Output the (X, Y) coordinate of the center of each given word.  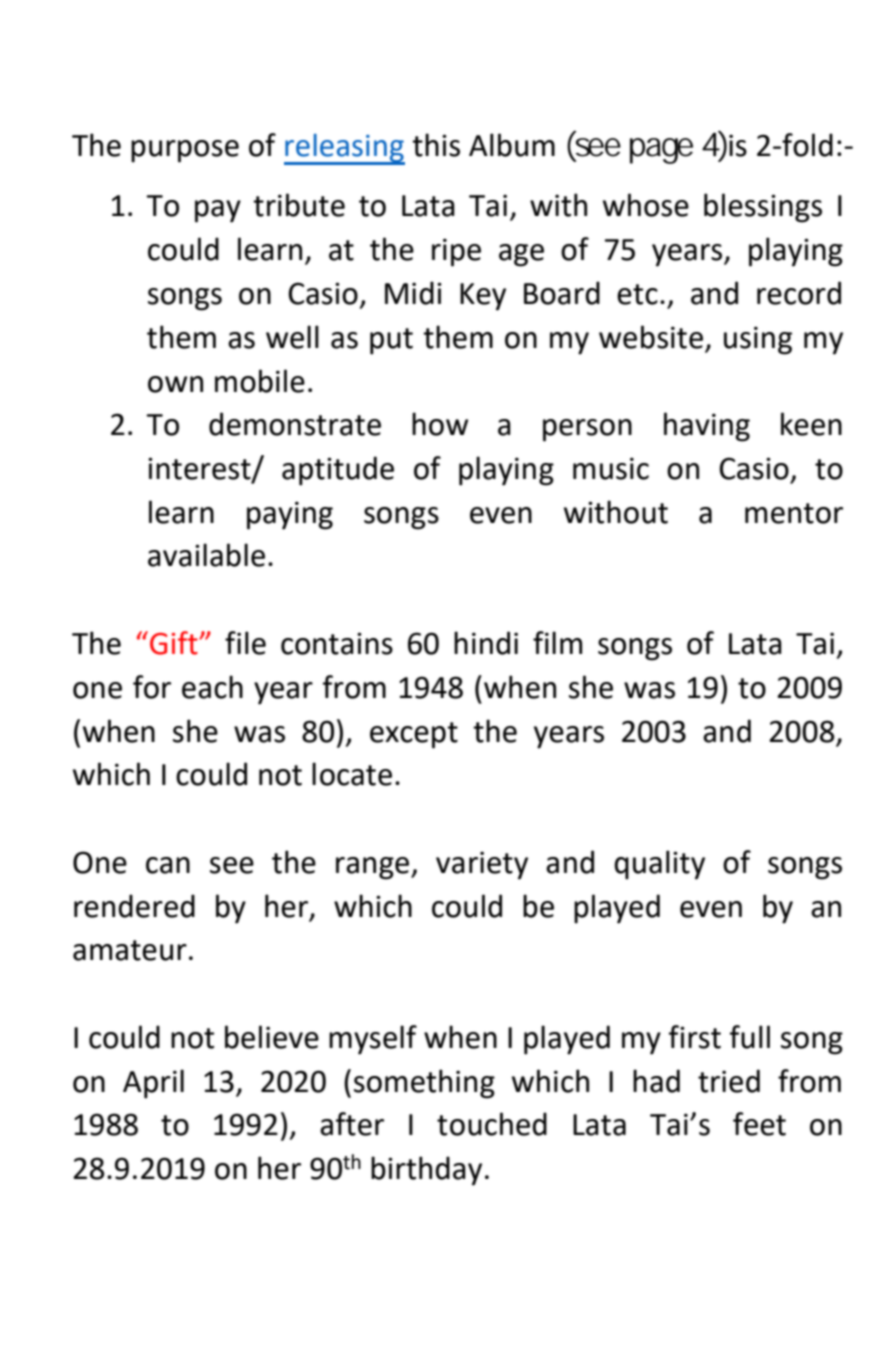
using (758, 340)
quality (659, 865)
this (436, 145)
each (212, 687)
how (440, 424)
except (414, 735)
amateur (130, 950)
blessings (763, 208)
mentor (794, 513)
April (153, 1084)
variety (482, 865)
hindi (486, 643)
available (206, 555)
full (750, 1037)
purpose (185, 151)
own (175, 384)
